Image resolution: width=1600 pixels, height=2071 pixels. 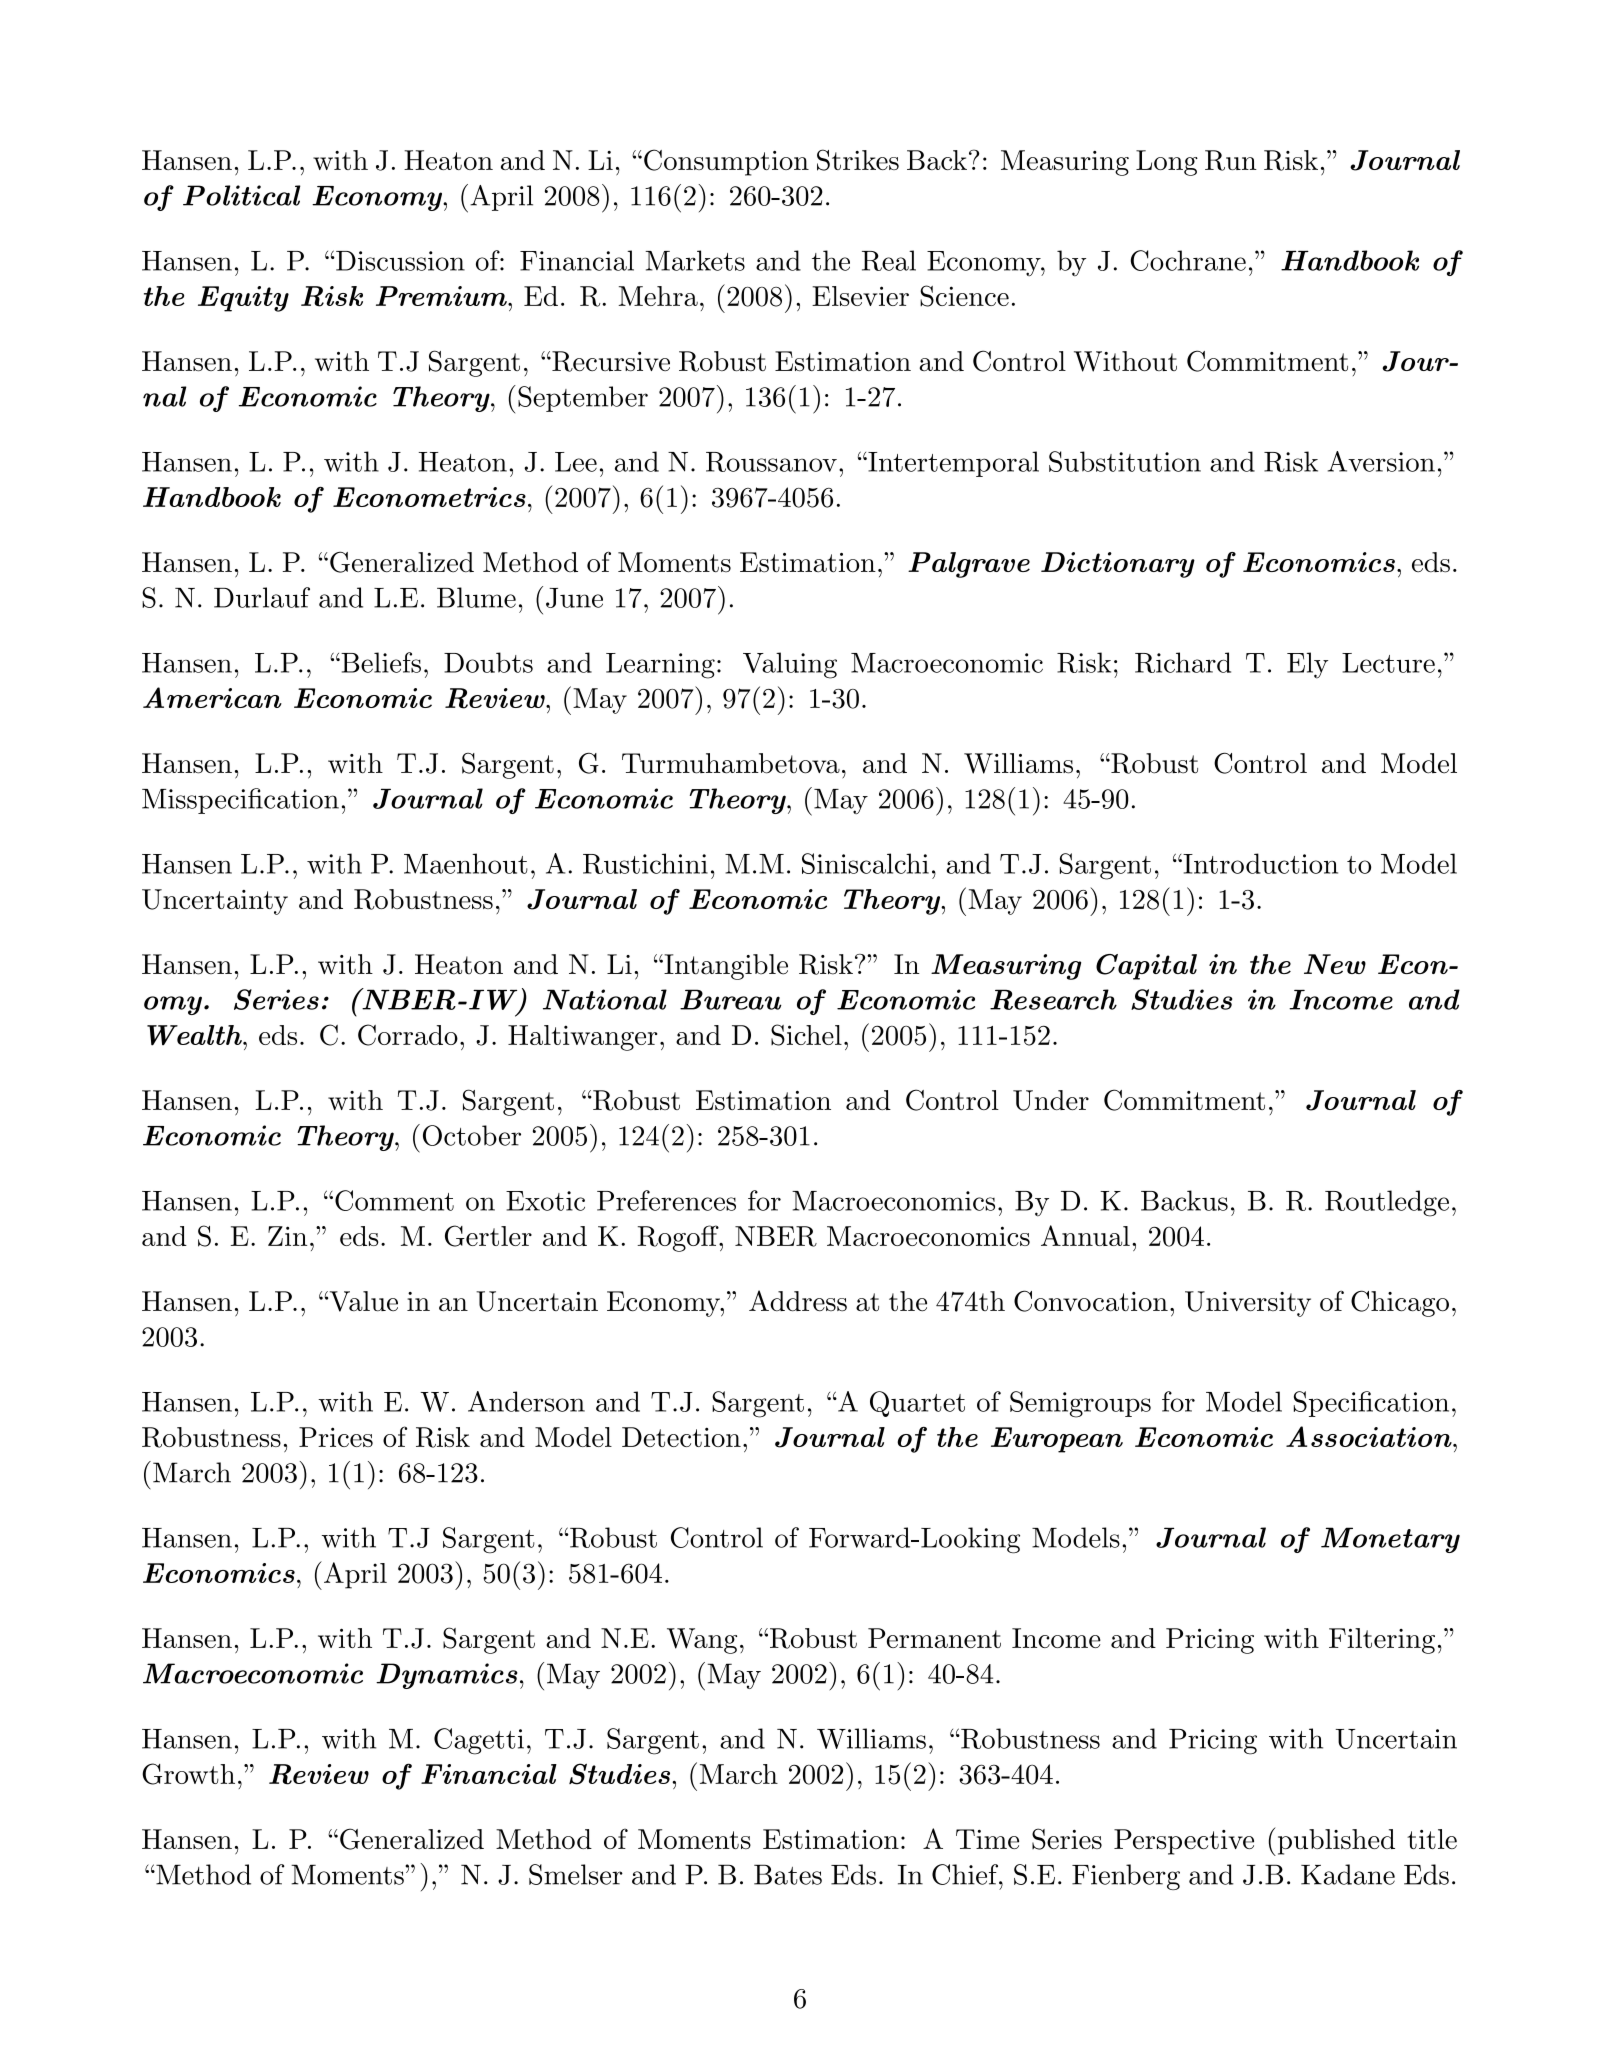 What do you see at coordinates (399, 261) in the page?
I see `Discussion` at bounding box center [399, 261].
